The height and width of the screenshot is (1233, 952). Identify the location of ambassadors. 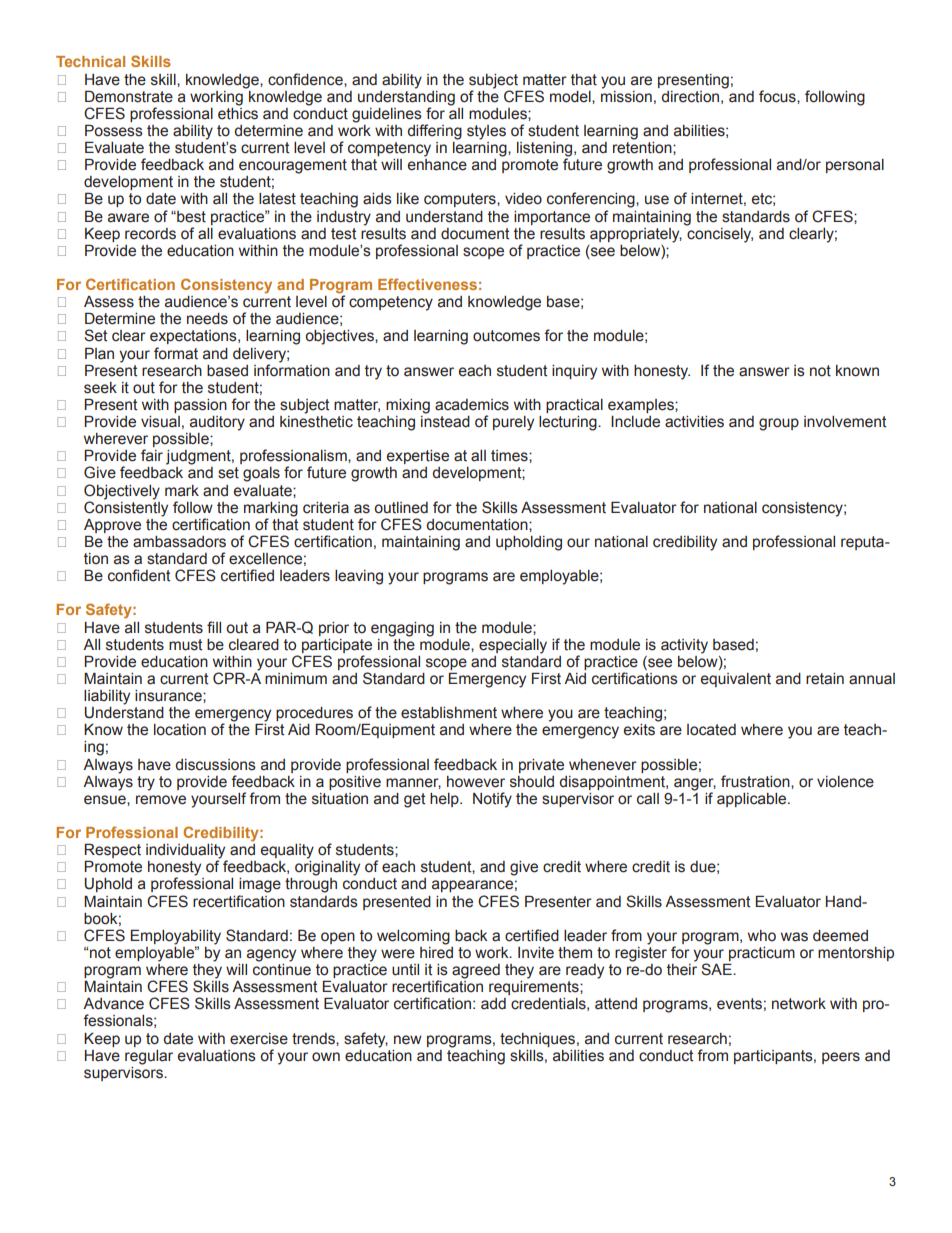
(179, 542).
